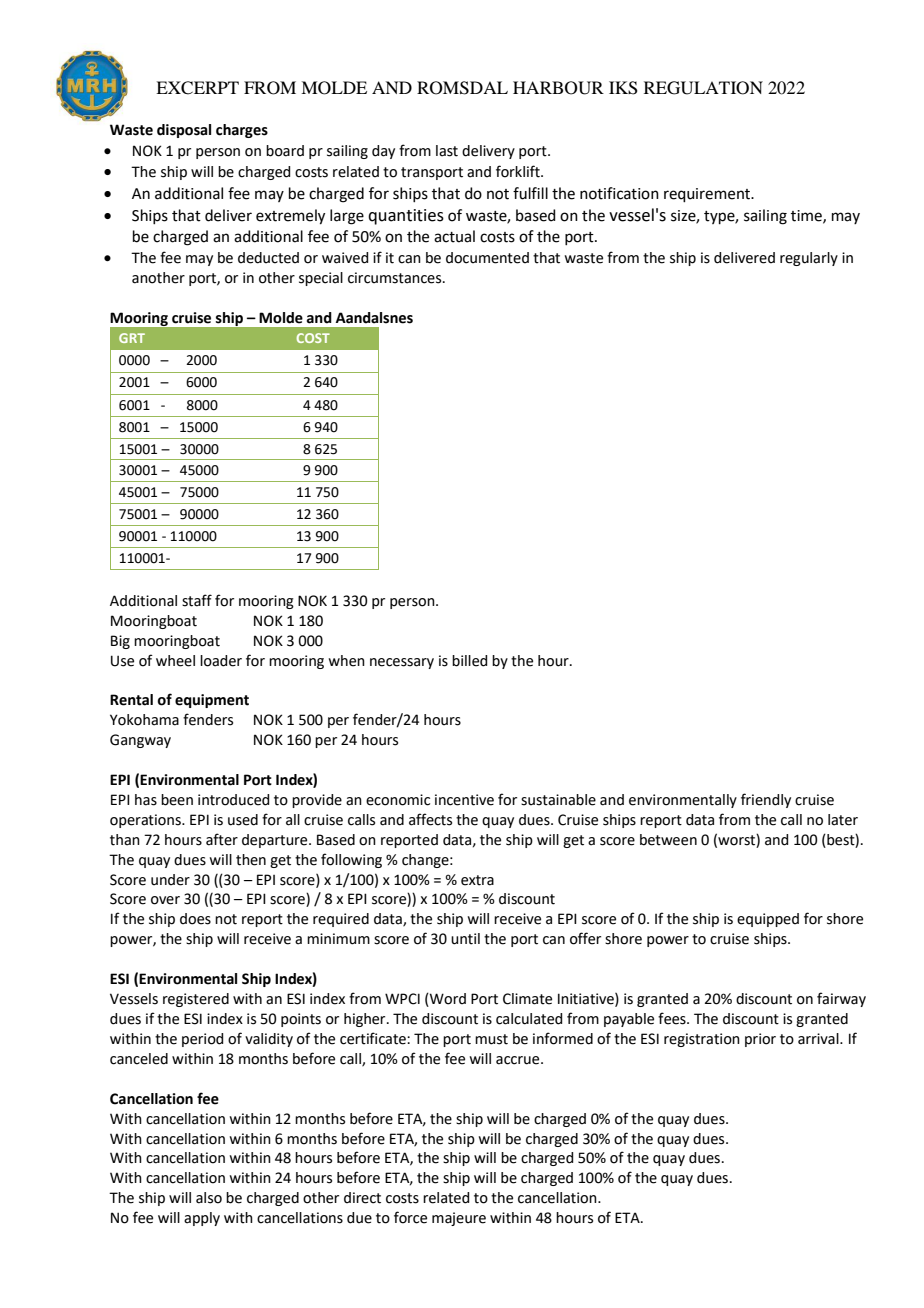  Describe the element at coordinates (447, 151) in the screenshot. I see `last` at that location.
